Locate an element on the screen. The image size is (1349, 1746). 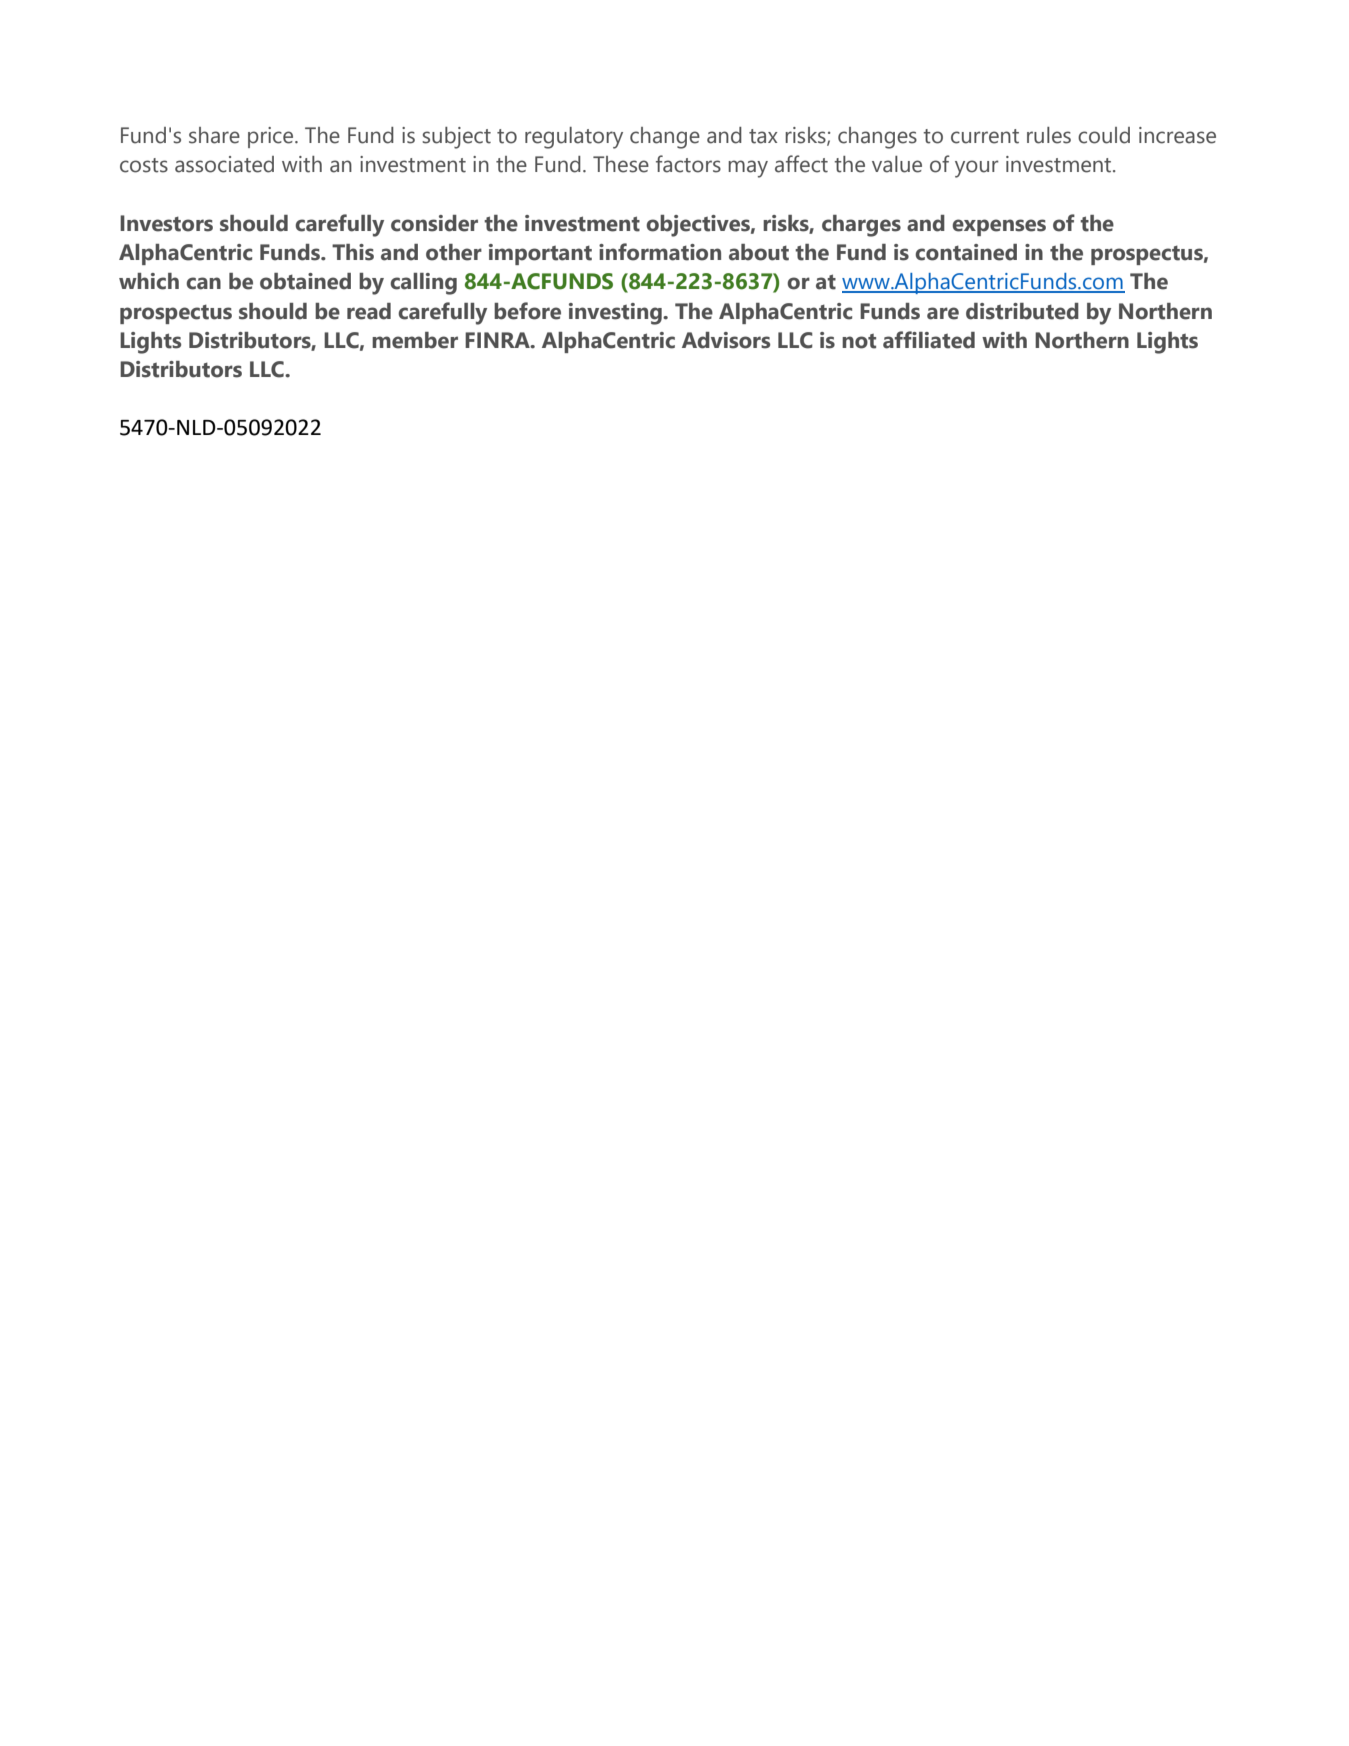
This is located at coordinates (353, 252).
